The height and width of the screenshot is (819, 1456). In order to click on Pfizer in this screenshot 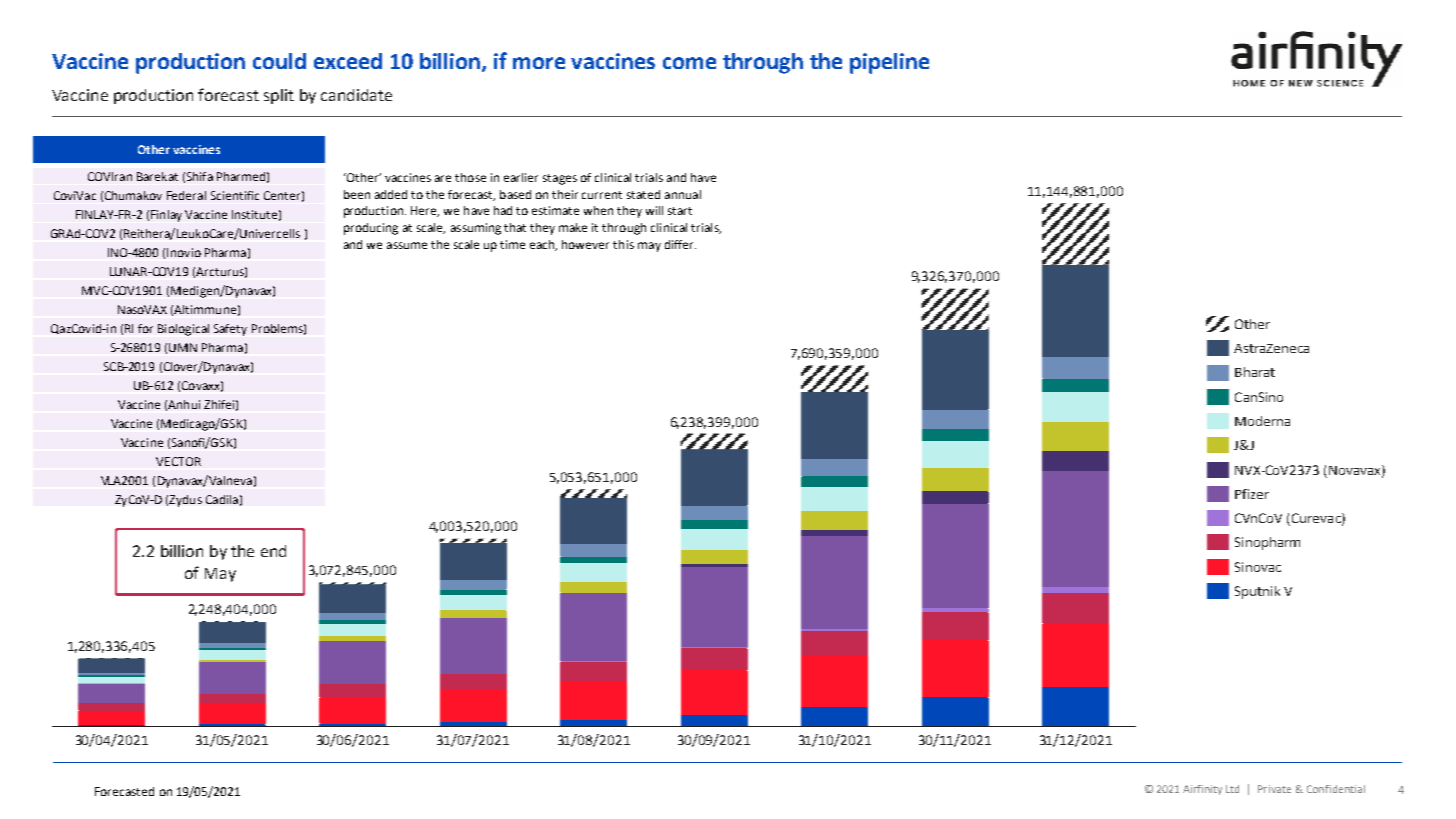, I will do `click(1252, 494)`.
